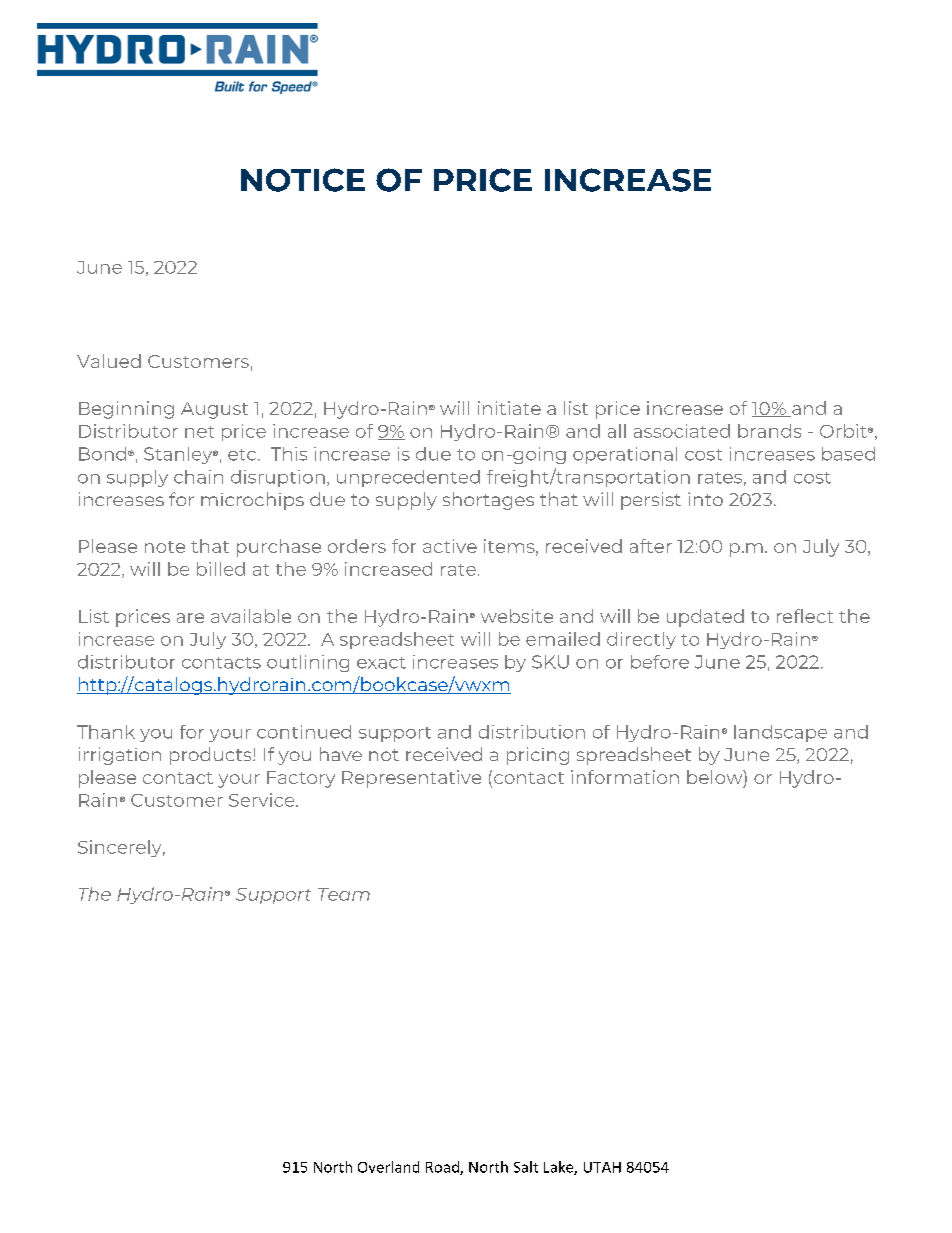 The image size is (952, 1233). I want to click on are, so click(190, 618).
